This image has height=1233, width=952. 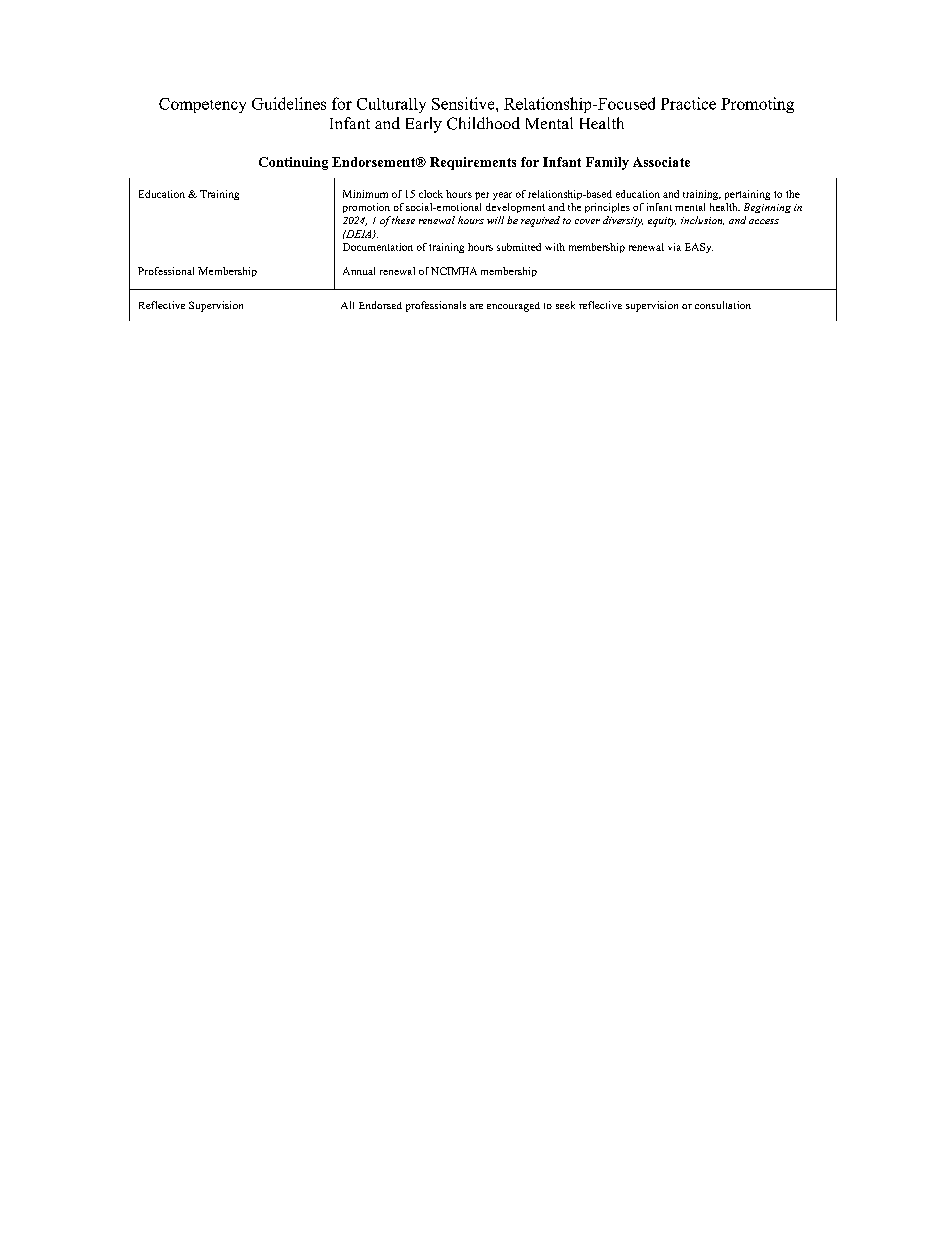 I want to click on Sensitive, so click(x=464, y=103).
